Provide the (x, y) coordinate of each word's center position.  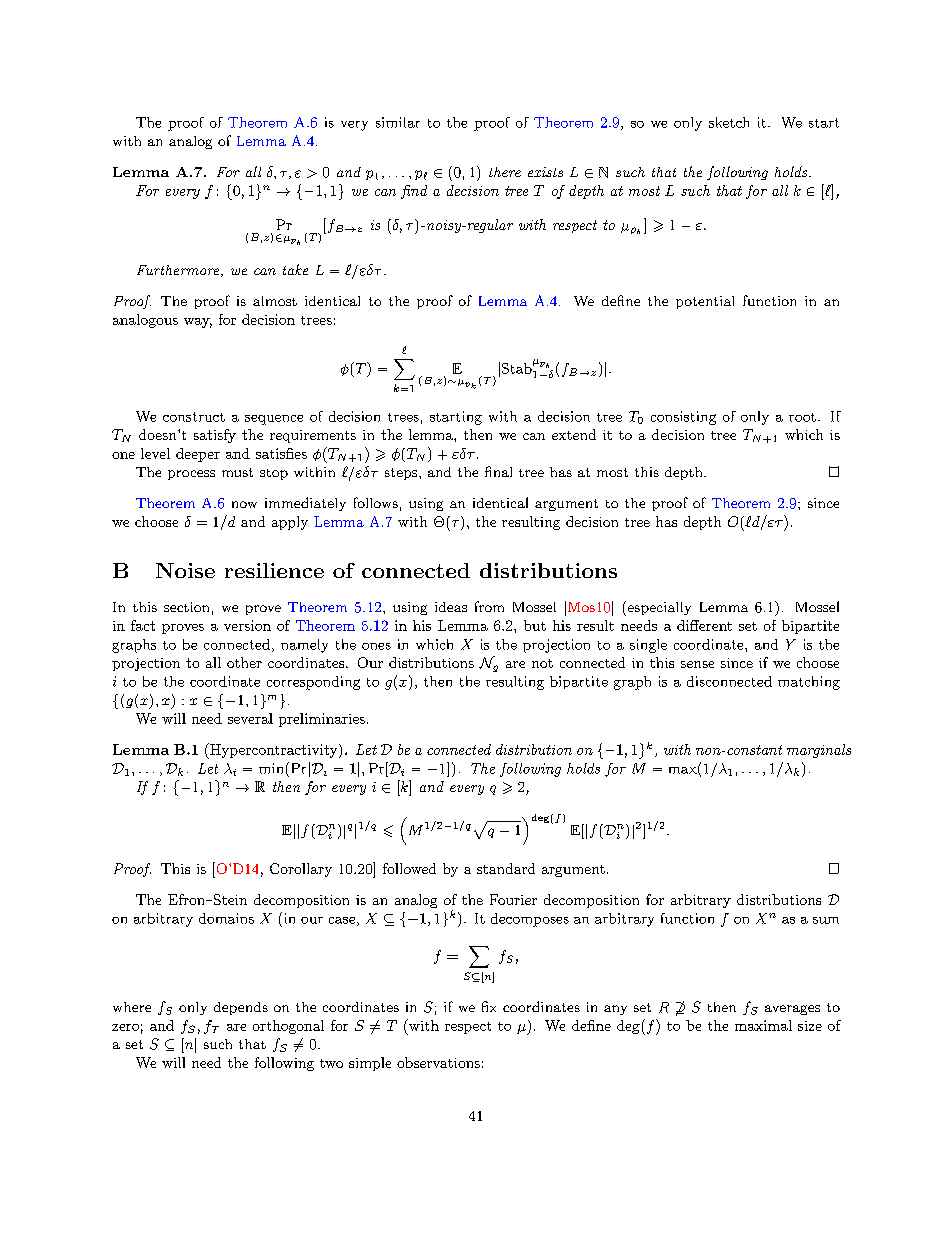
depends (241, 1008)
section (186, 607)
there (505, 172)
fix (489, 1006)
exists (545, 172)
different (704, 625)
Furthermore (179, 271)
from (489, 606)
